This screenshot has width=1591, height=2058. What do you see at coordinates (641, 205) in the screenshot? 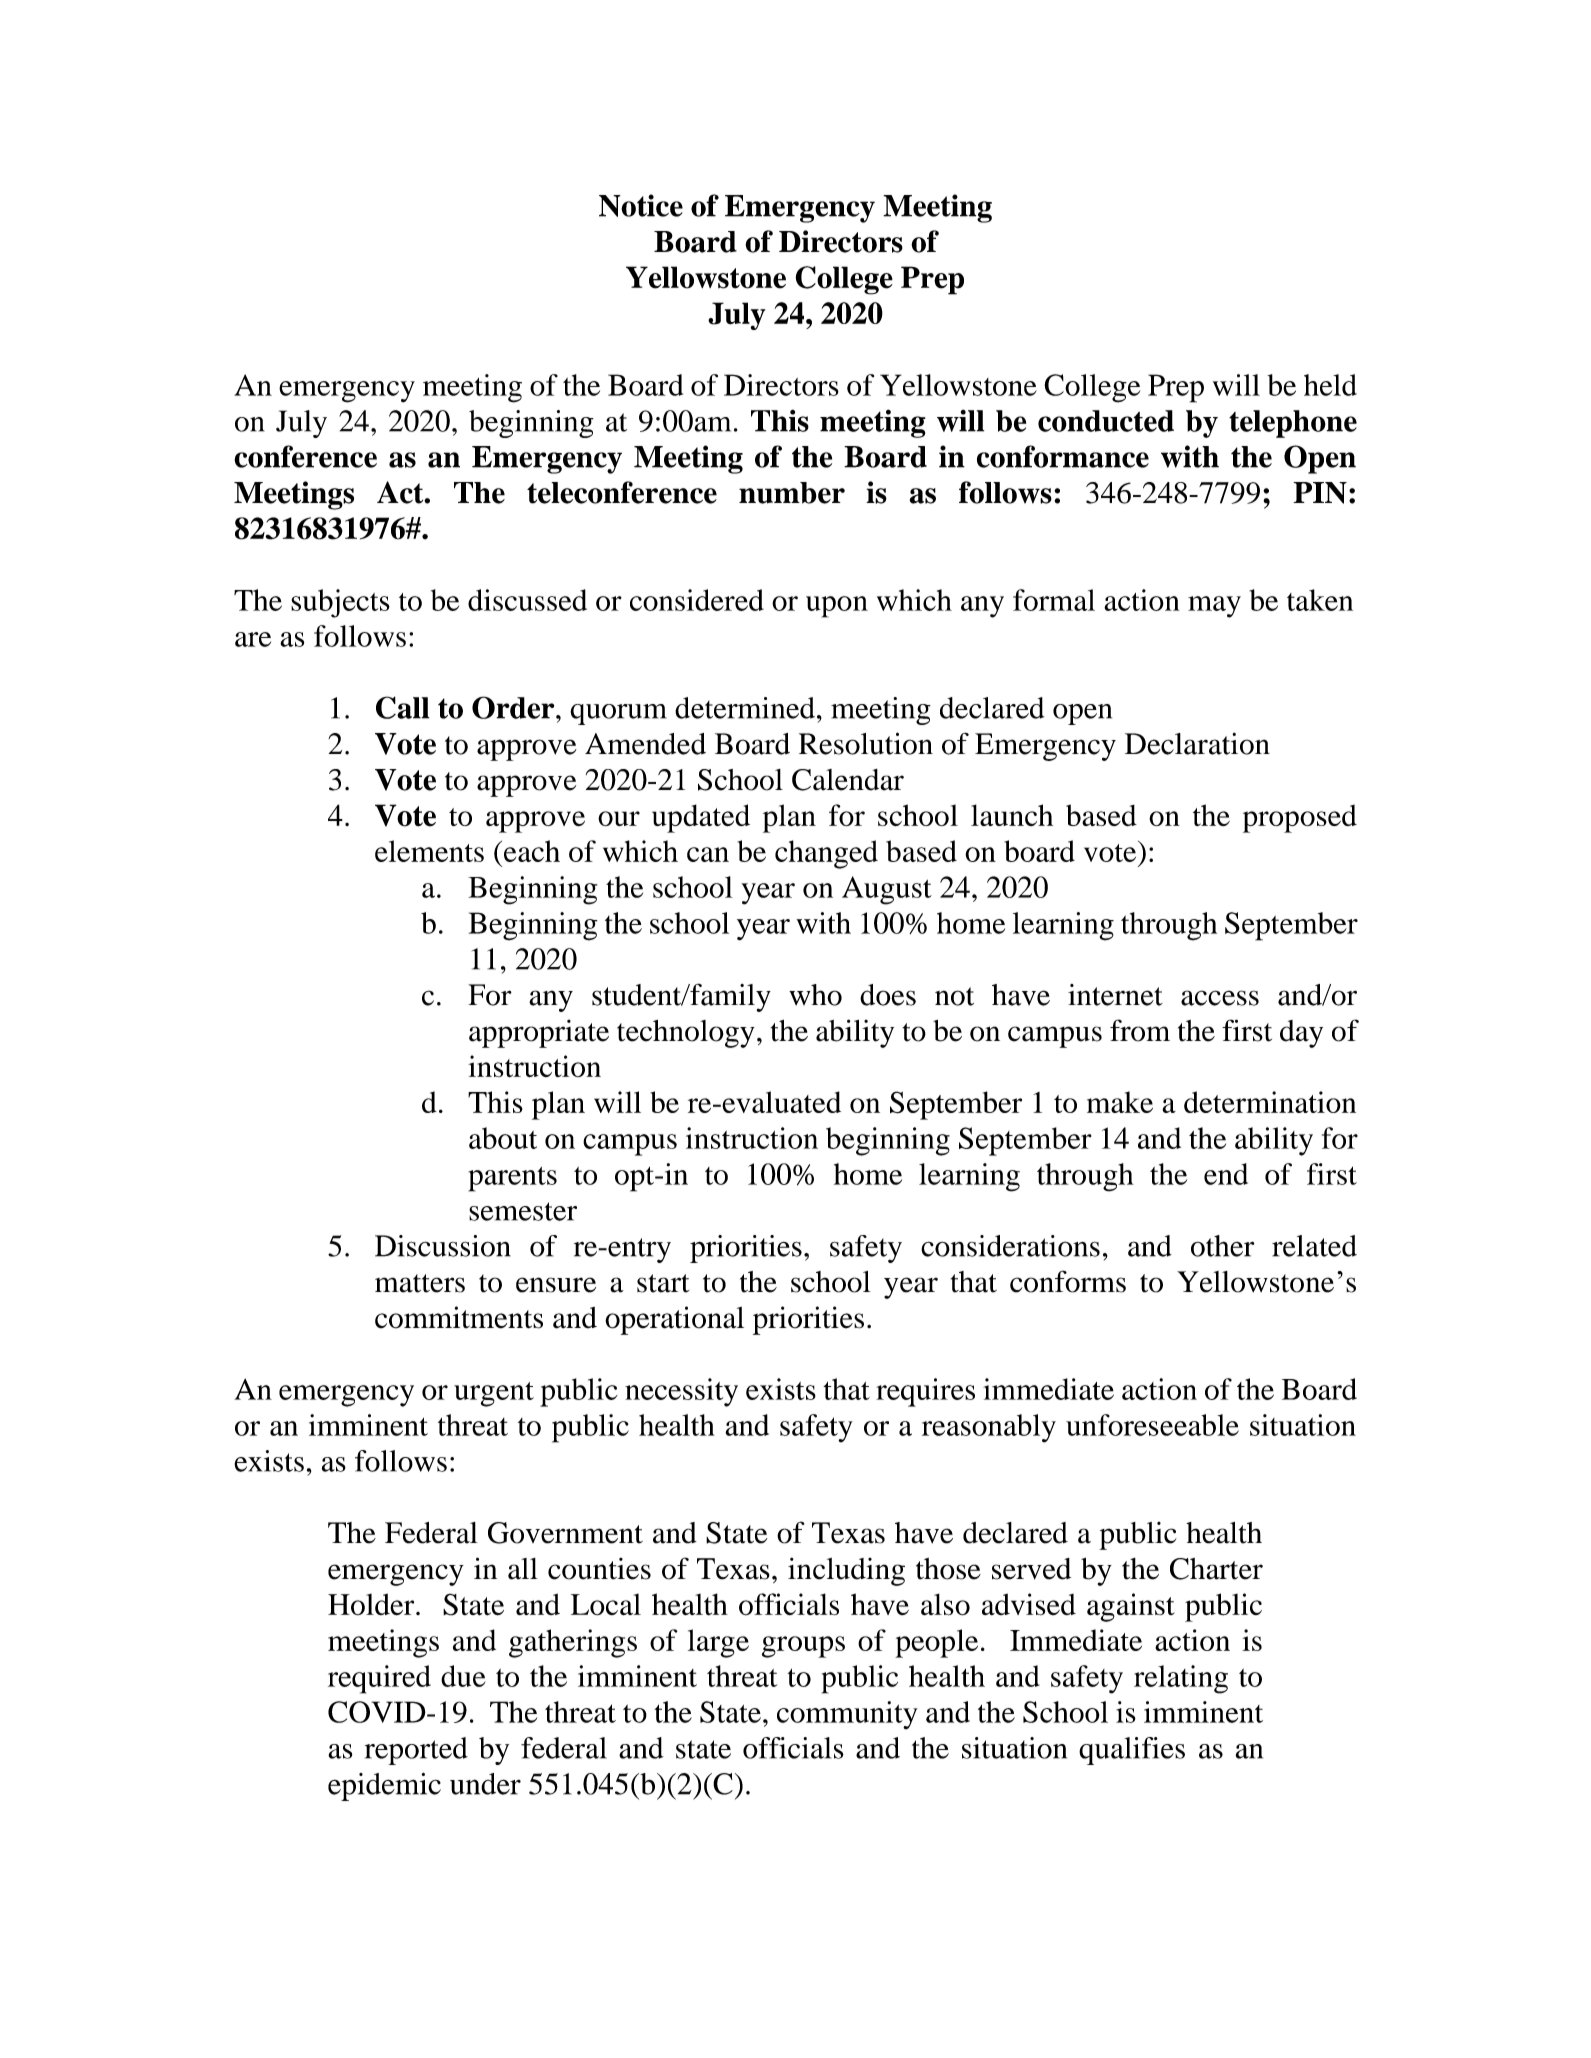
I see `Notice` at bounding box center [641, 205].
